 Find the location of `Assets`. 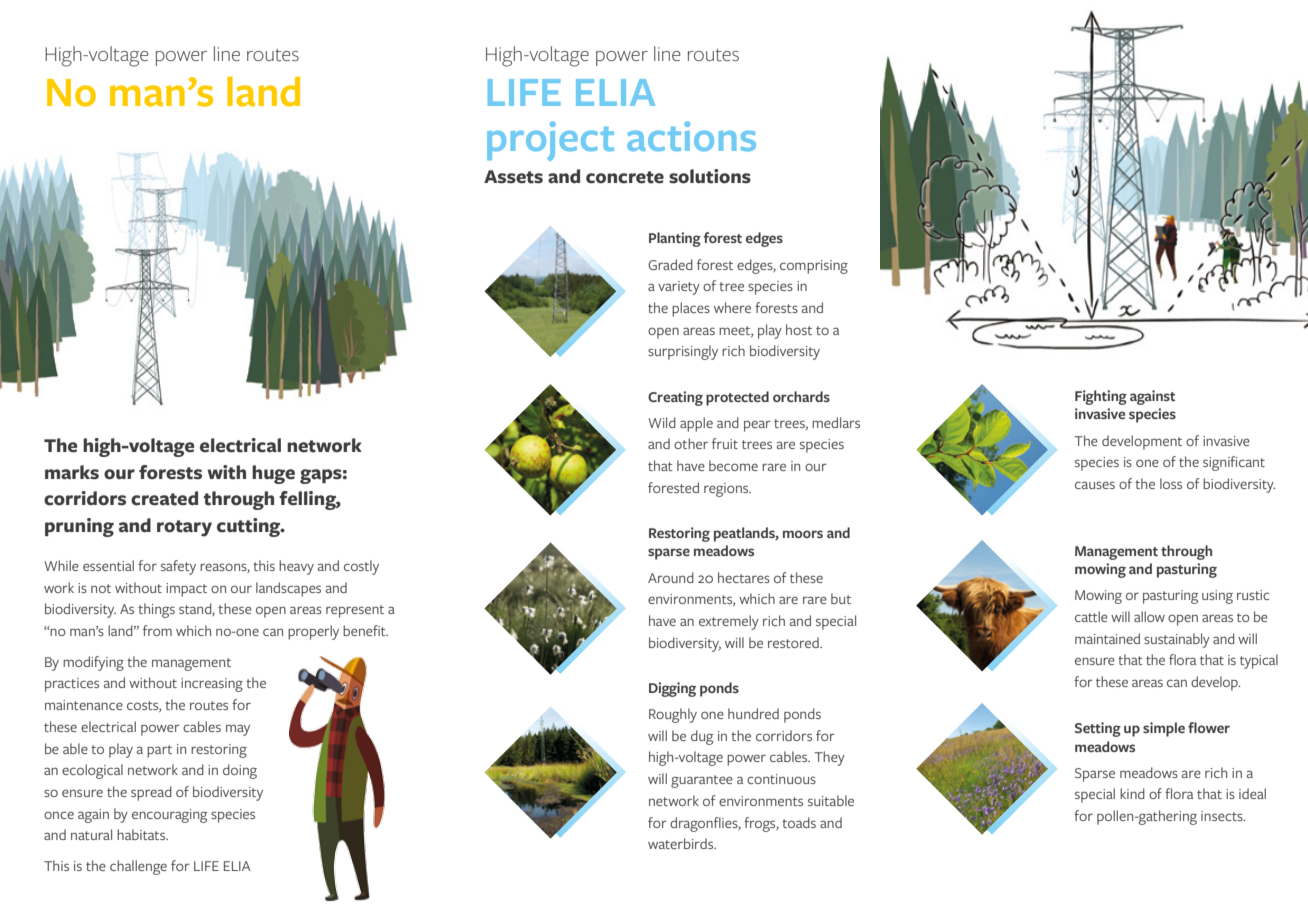

Assets is located at coordinates (513, 177).
